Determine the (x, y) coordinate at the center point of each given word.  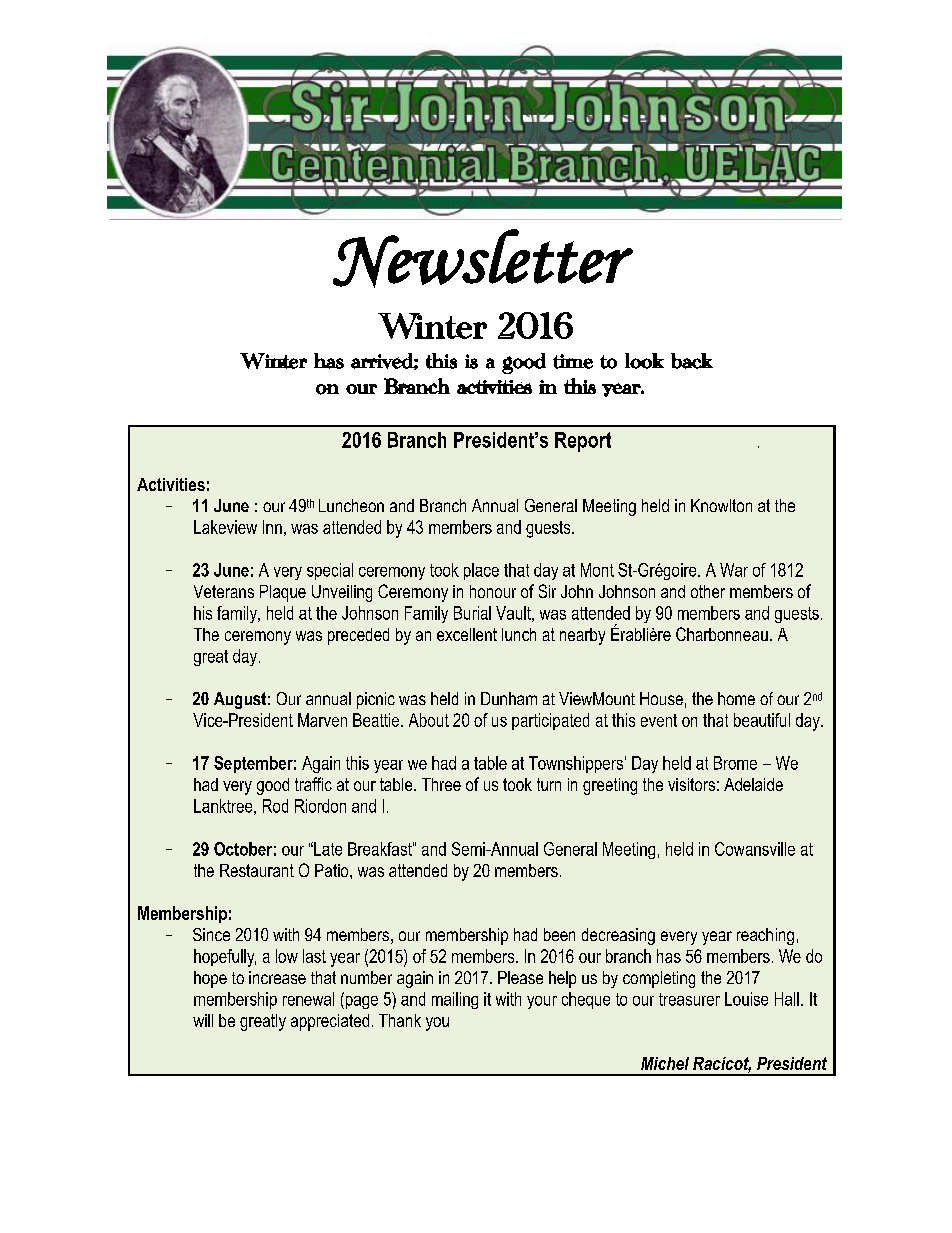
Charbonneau (722, 634)
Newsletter (483, 258)
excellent (467, 634)
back (692, 361)
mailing (455, 1000)
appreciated (330, 1022)
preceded (358, 636)
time (573, 361)
